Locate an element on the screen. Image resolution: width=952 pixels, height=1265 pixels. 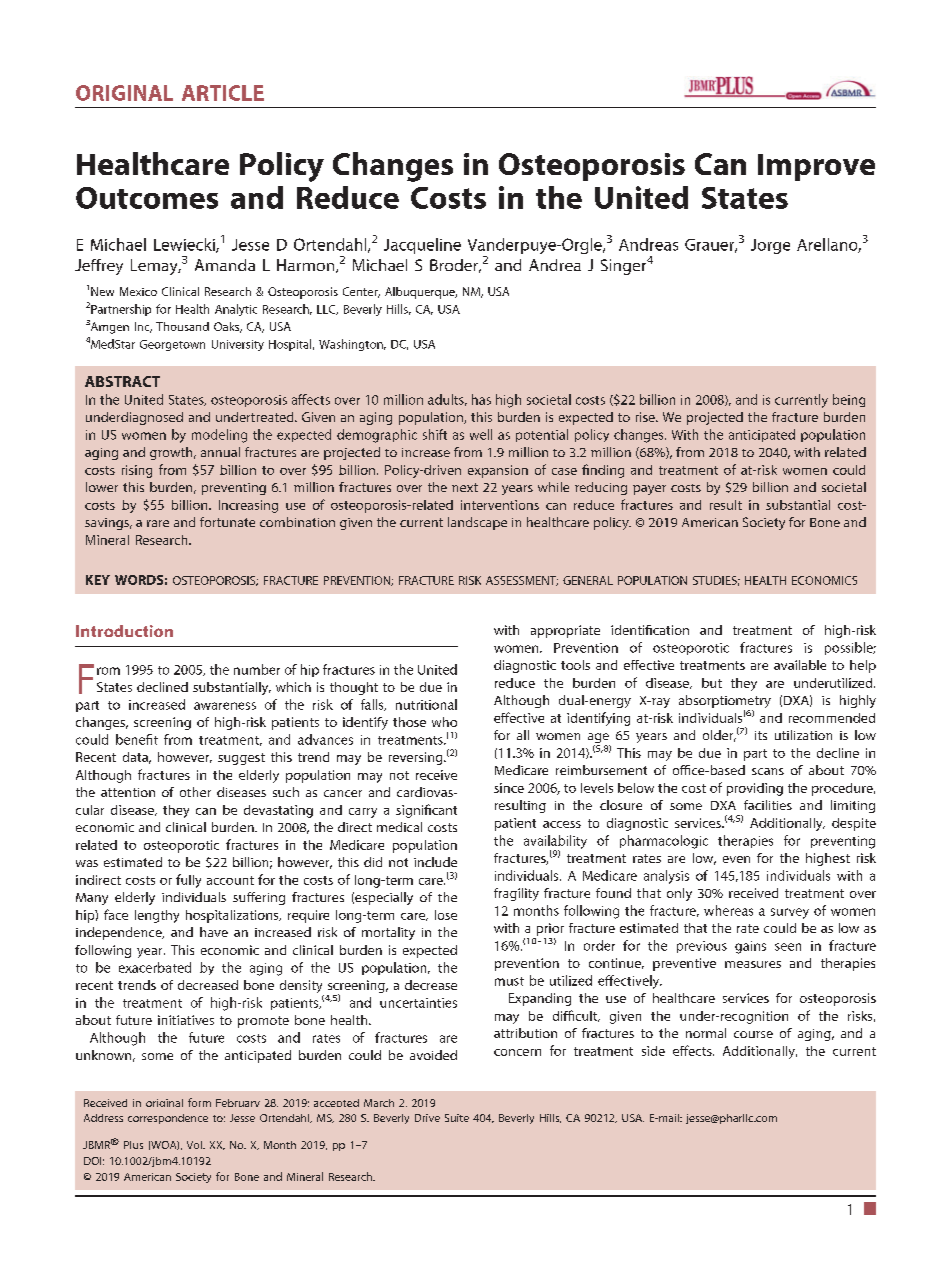
awareness is located at coordinates (225, 706).
